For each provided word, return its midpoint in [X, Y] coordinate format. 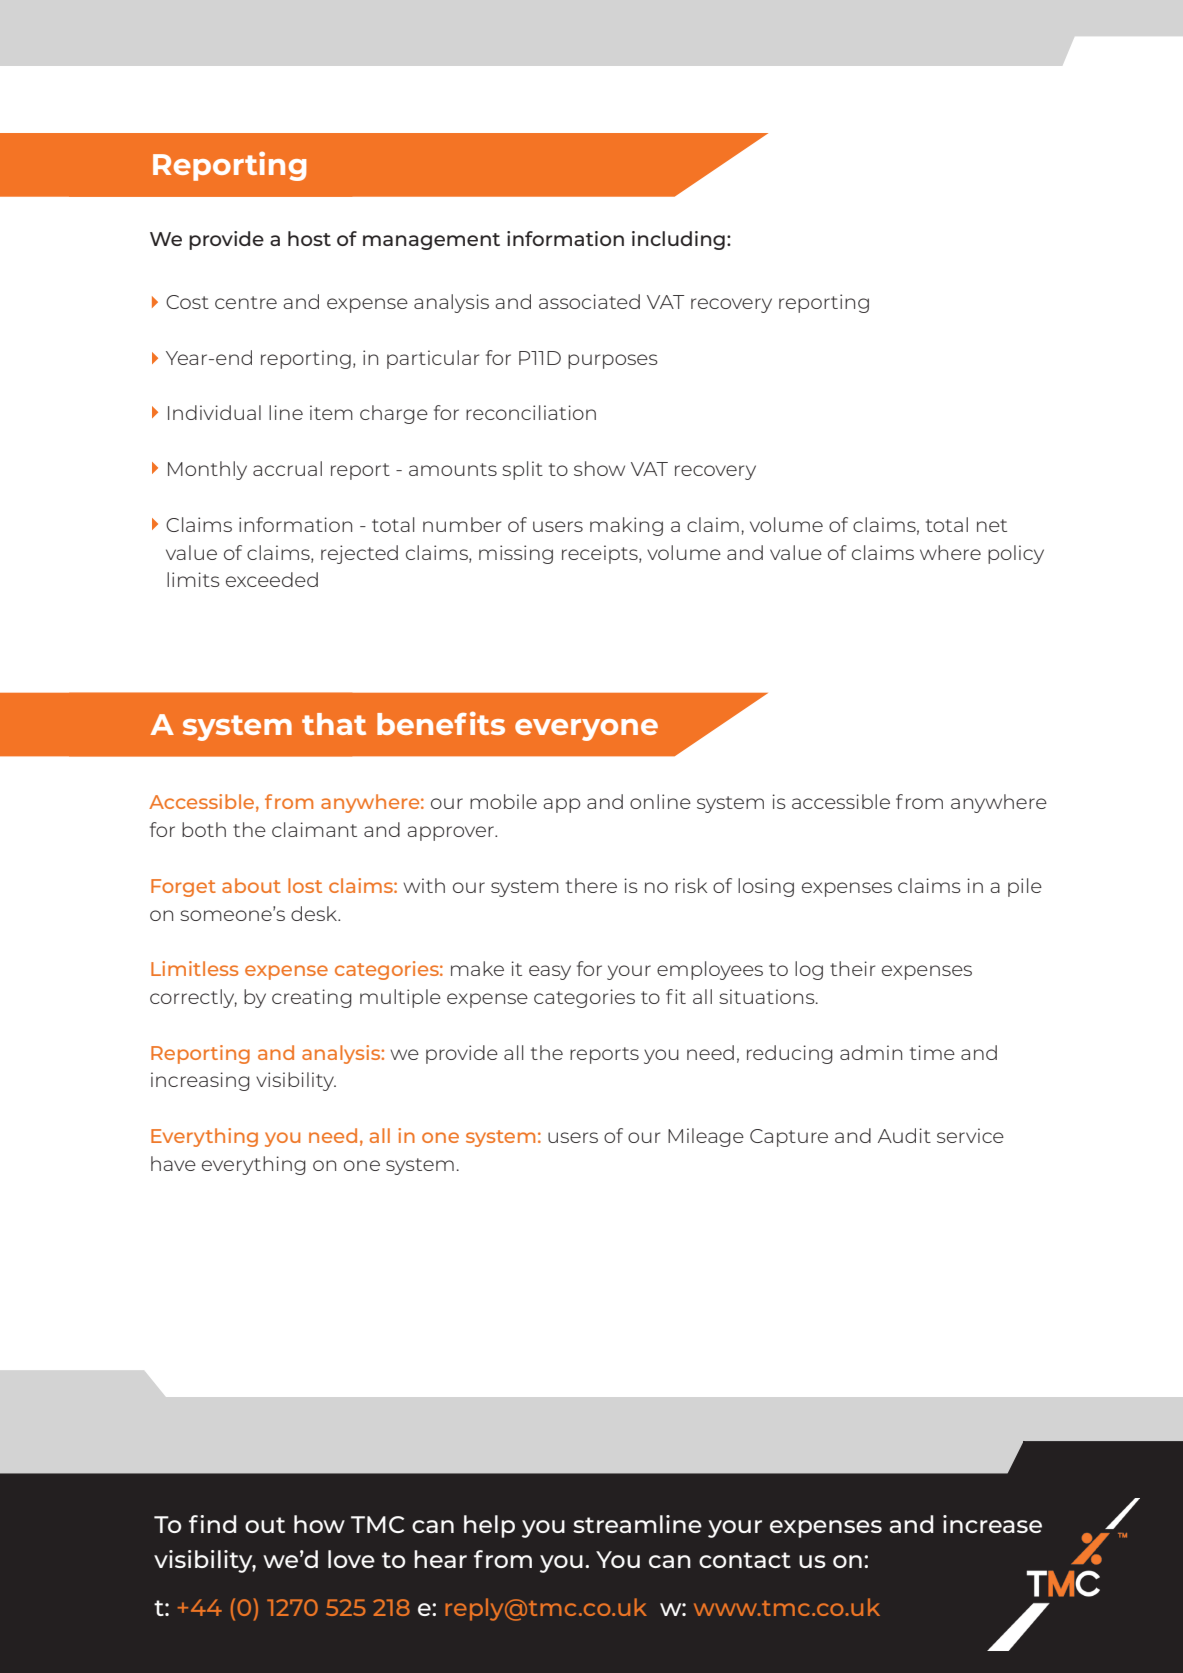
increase [992, 1524]
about [251, 885]
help [489, 1526]
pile [1025, 887]
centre [246, 302]
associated [589, 301]
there [591, 885]
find [212, 1524]
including [678, 240]
